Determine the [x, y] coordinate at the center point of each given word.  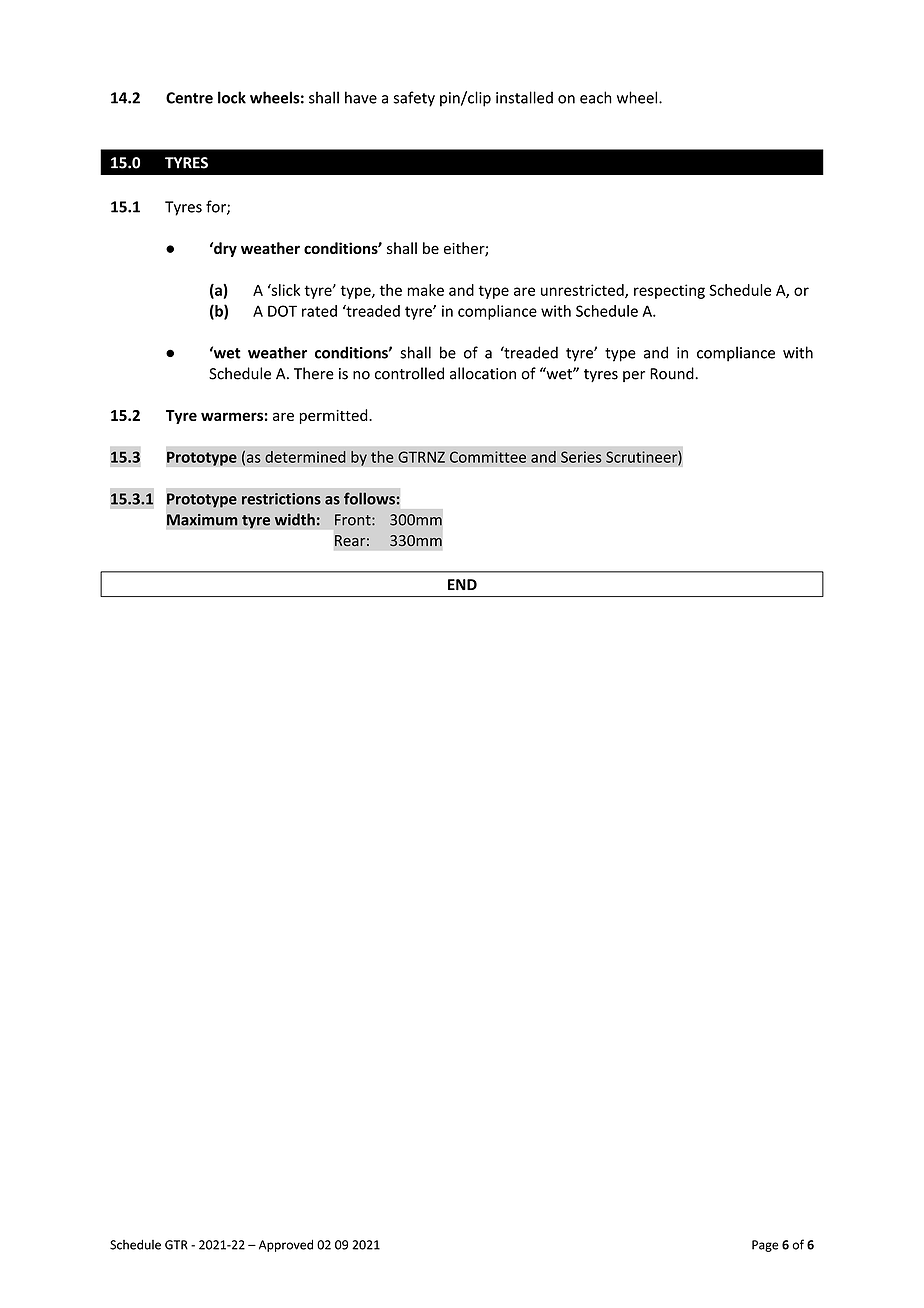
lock [232, 97]
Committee [488, 457]
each [596, 97]
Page [765, 1246]
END [462, 584]
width [295, 519]
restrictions [281, 499]
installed [524, 97]
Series [581, 457]
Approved [286, 1245]
